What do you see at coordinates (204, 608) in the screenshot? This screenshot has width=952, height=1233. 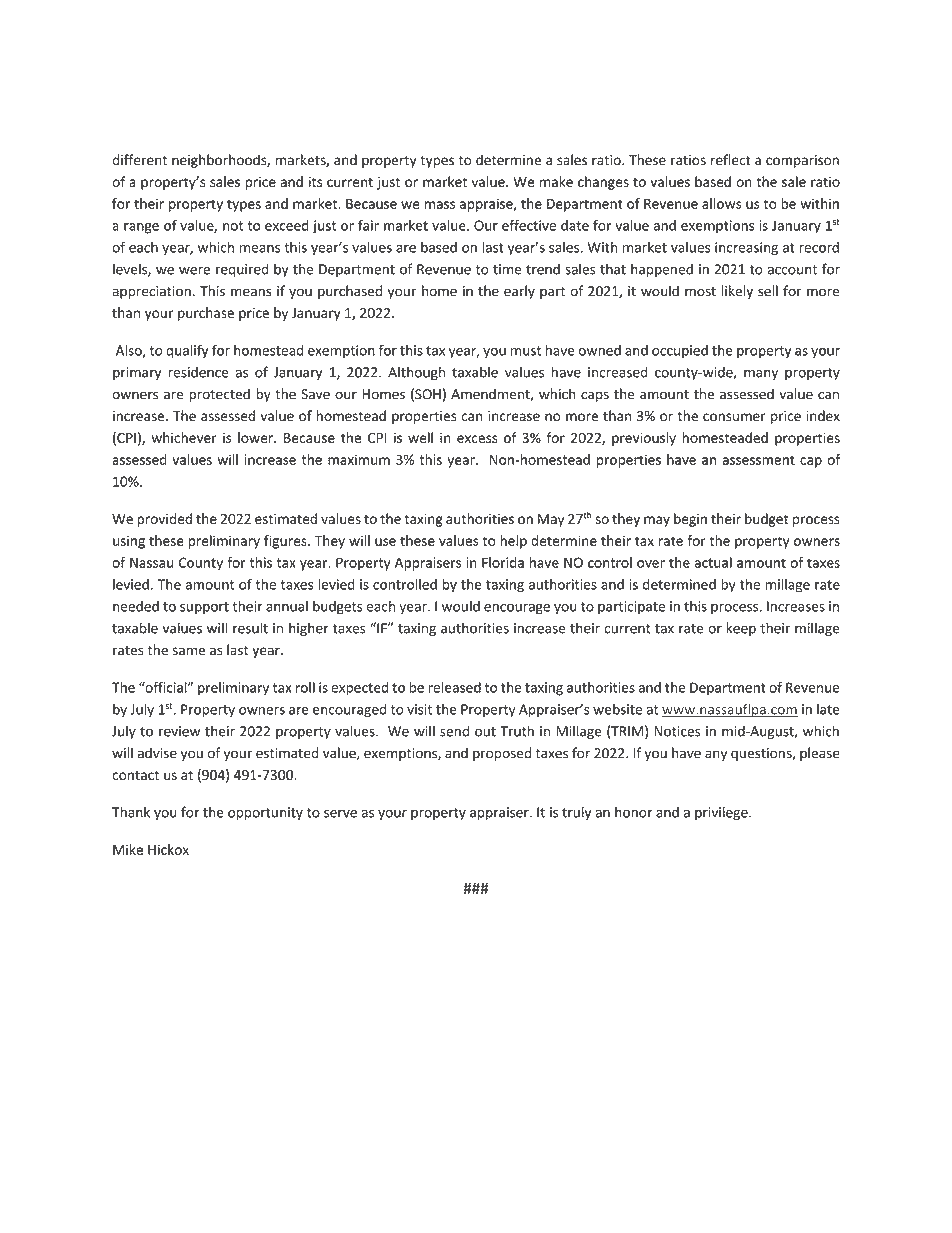 I see `support` at bounding box center [204, 608].
